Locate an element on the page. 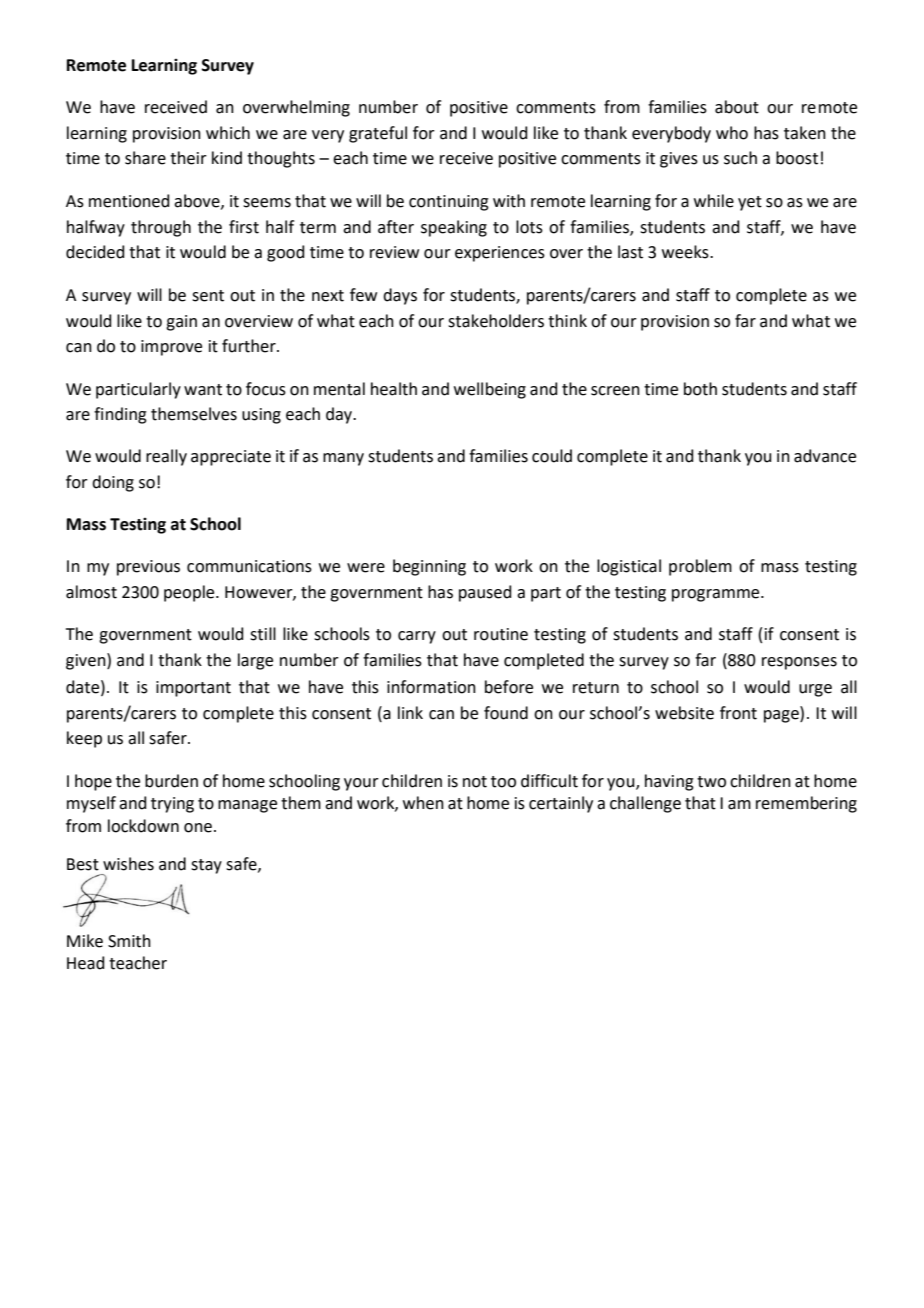 The width and height of the image is (924, 1308). stakeholders is located at coordinates (496, 321).
